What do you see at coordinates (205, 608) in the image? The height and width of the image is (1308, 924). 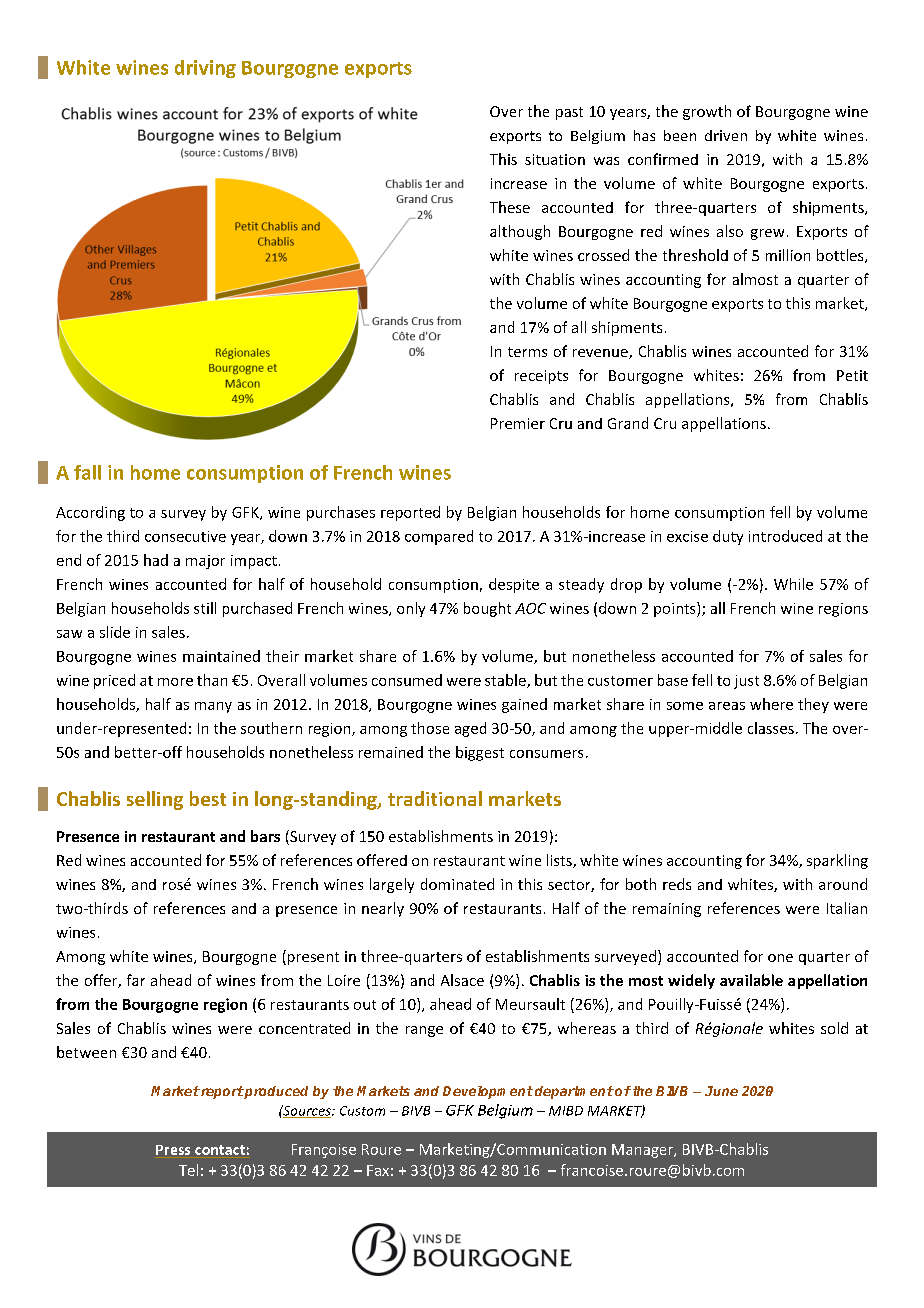 I see `still` at bounding box center [205, 608].
